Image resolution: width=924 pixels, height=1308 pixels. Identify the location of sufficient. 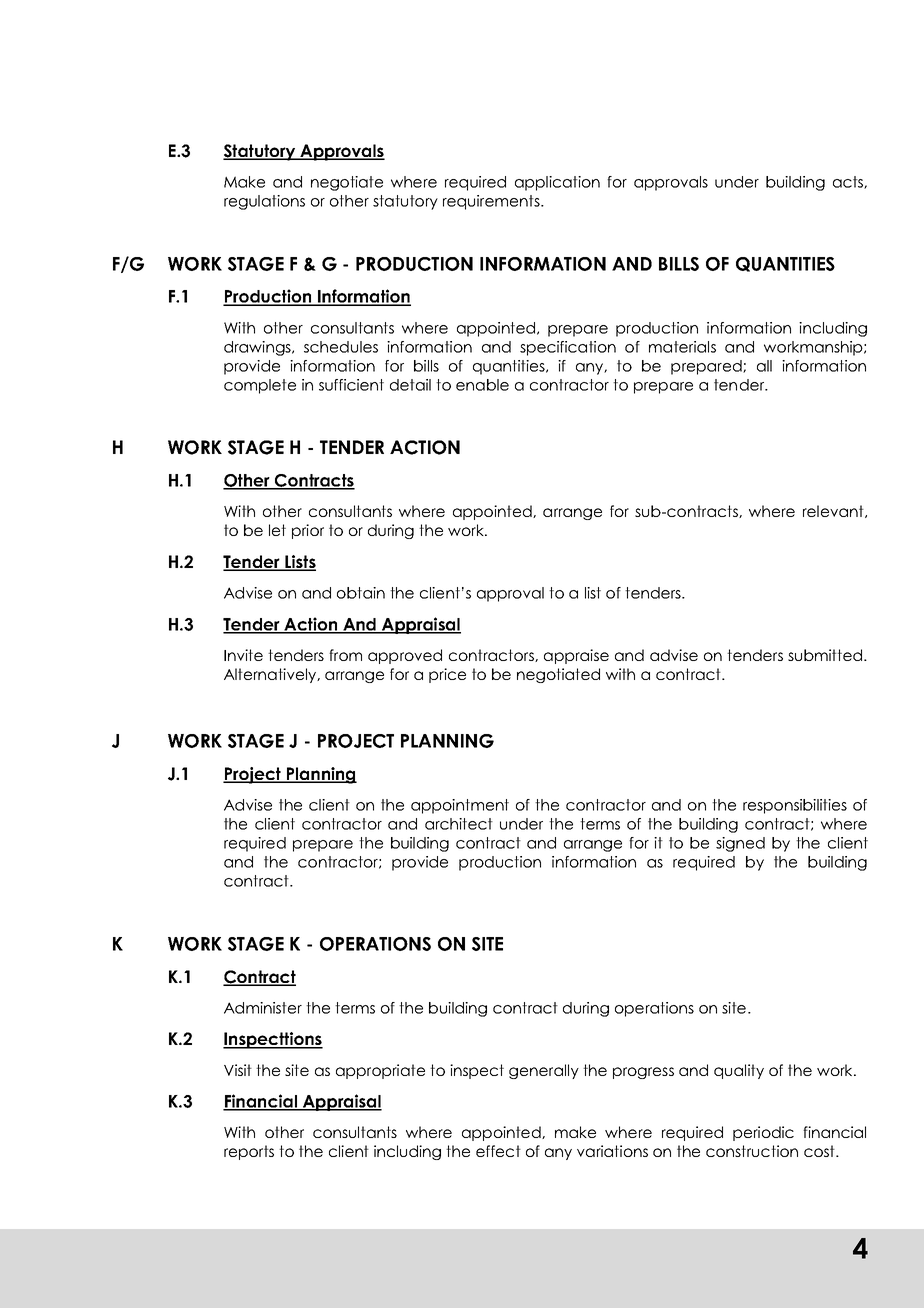
(351, 385).
